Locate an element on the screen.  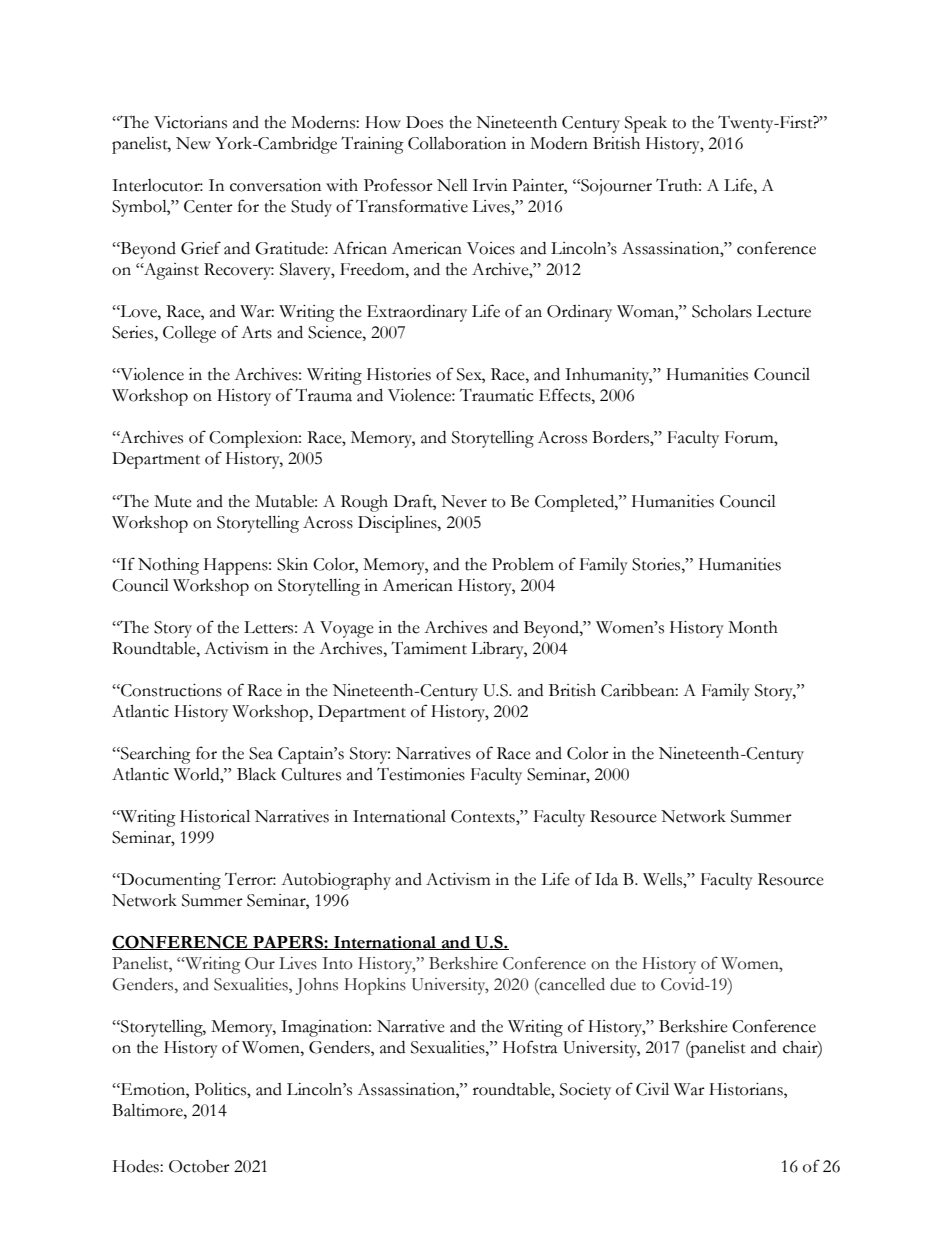
Never is located at coordinates (464, 501).
